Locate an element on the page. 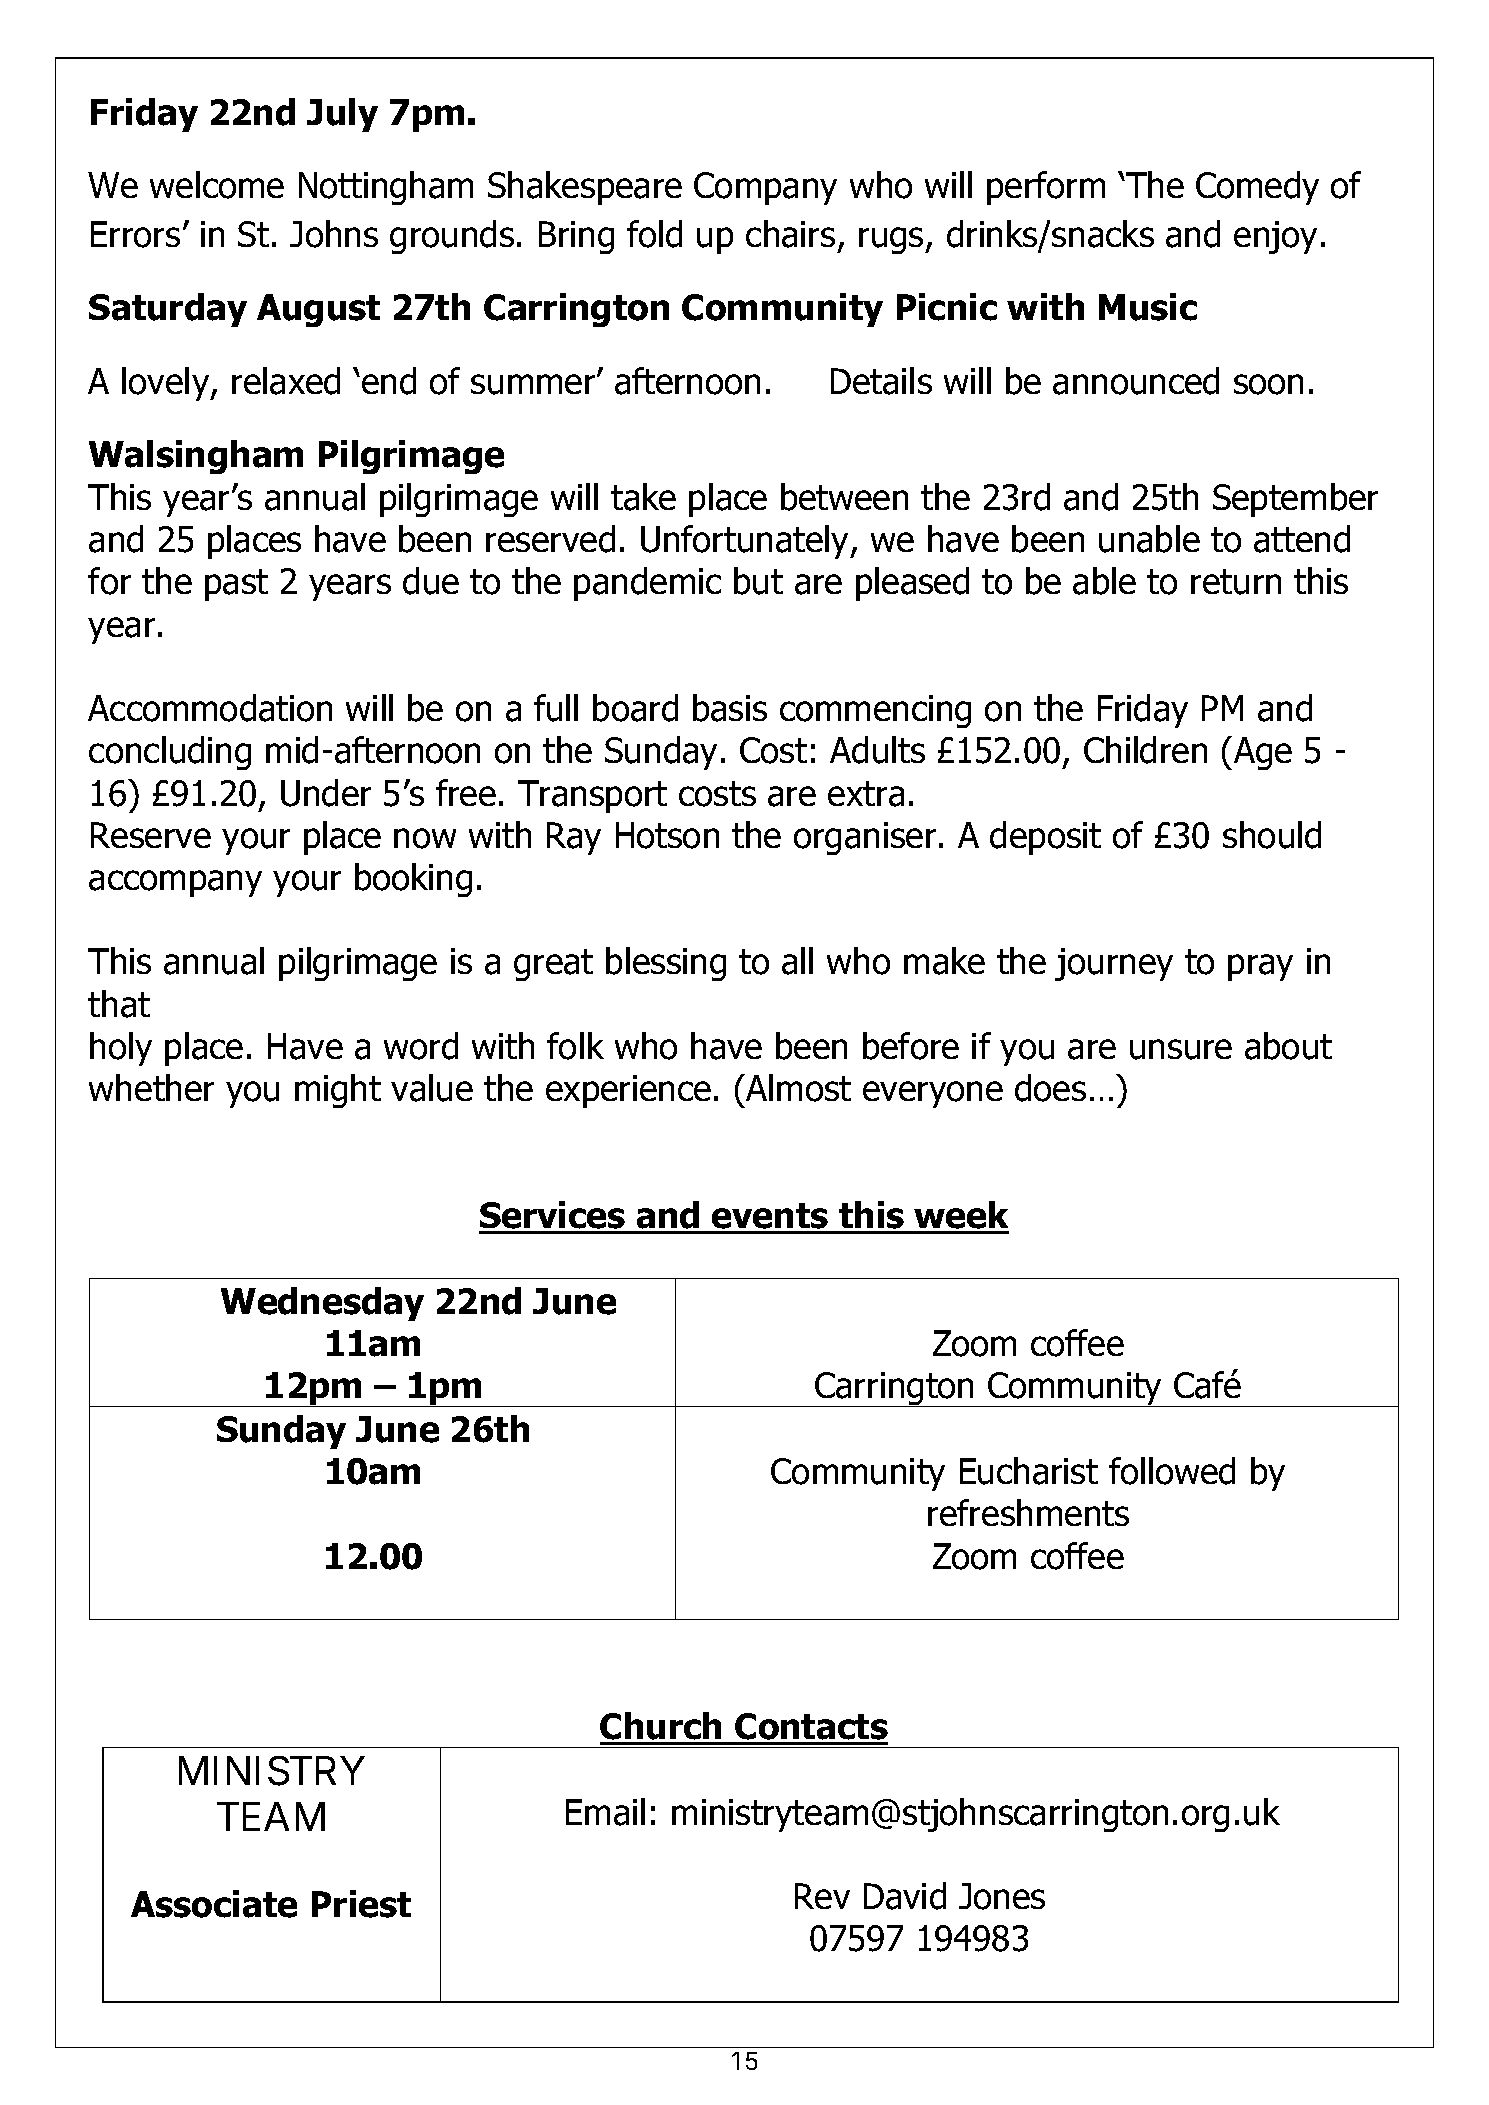  Comedy is located at coordinates (1257, 188).
